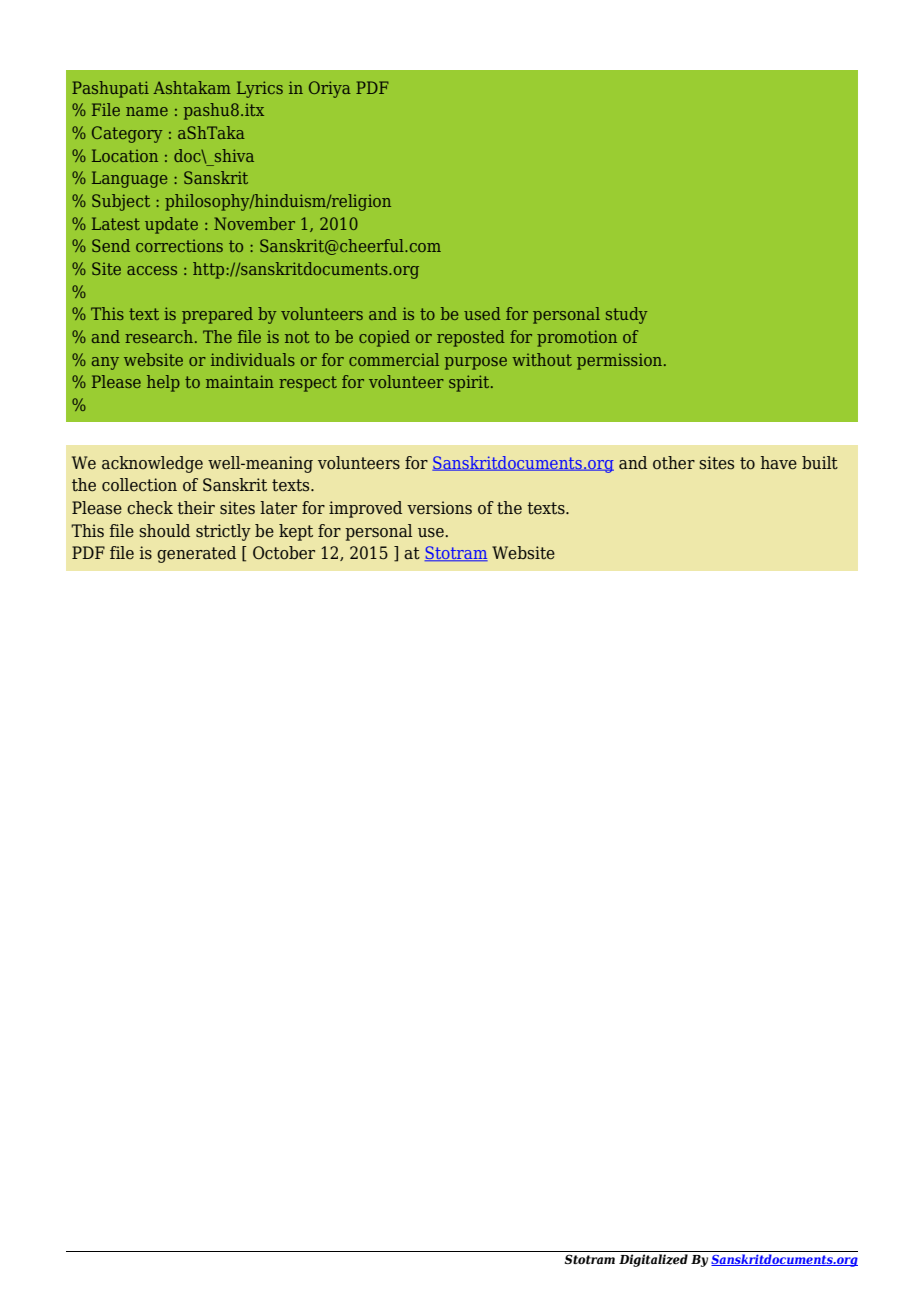 The width and height of the screenshot is (924, 1308). What do you see at coordinates (296, 532) in the screenshot?
I see `kept` at bounding box center [296, 532].
